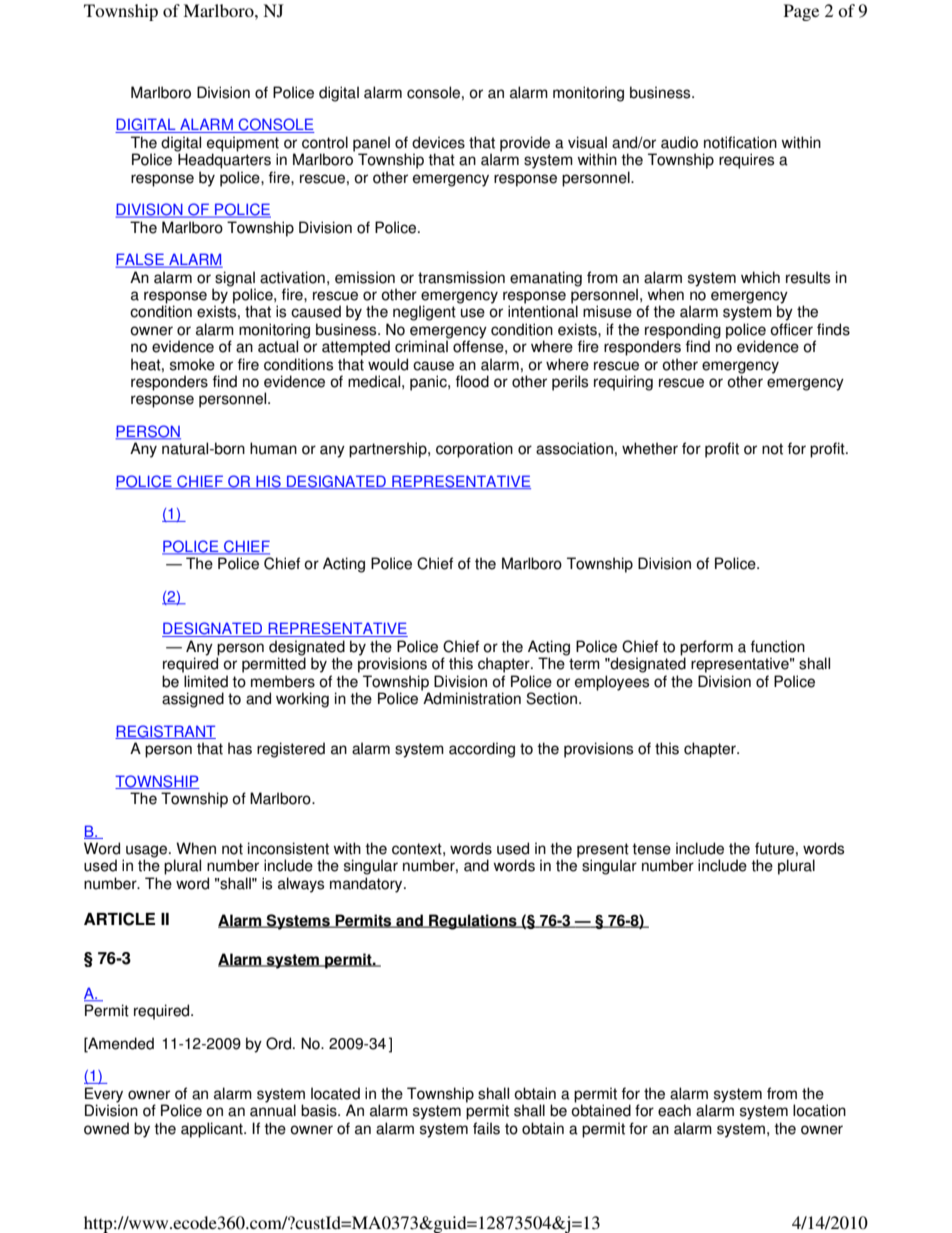 This document has height=1233, width=952. What do you see at coordinates (438, 142) in the document?
I see `devices` at bounding box center [438, 142].
